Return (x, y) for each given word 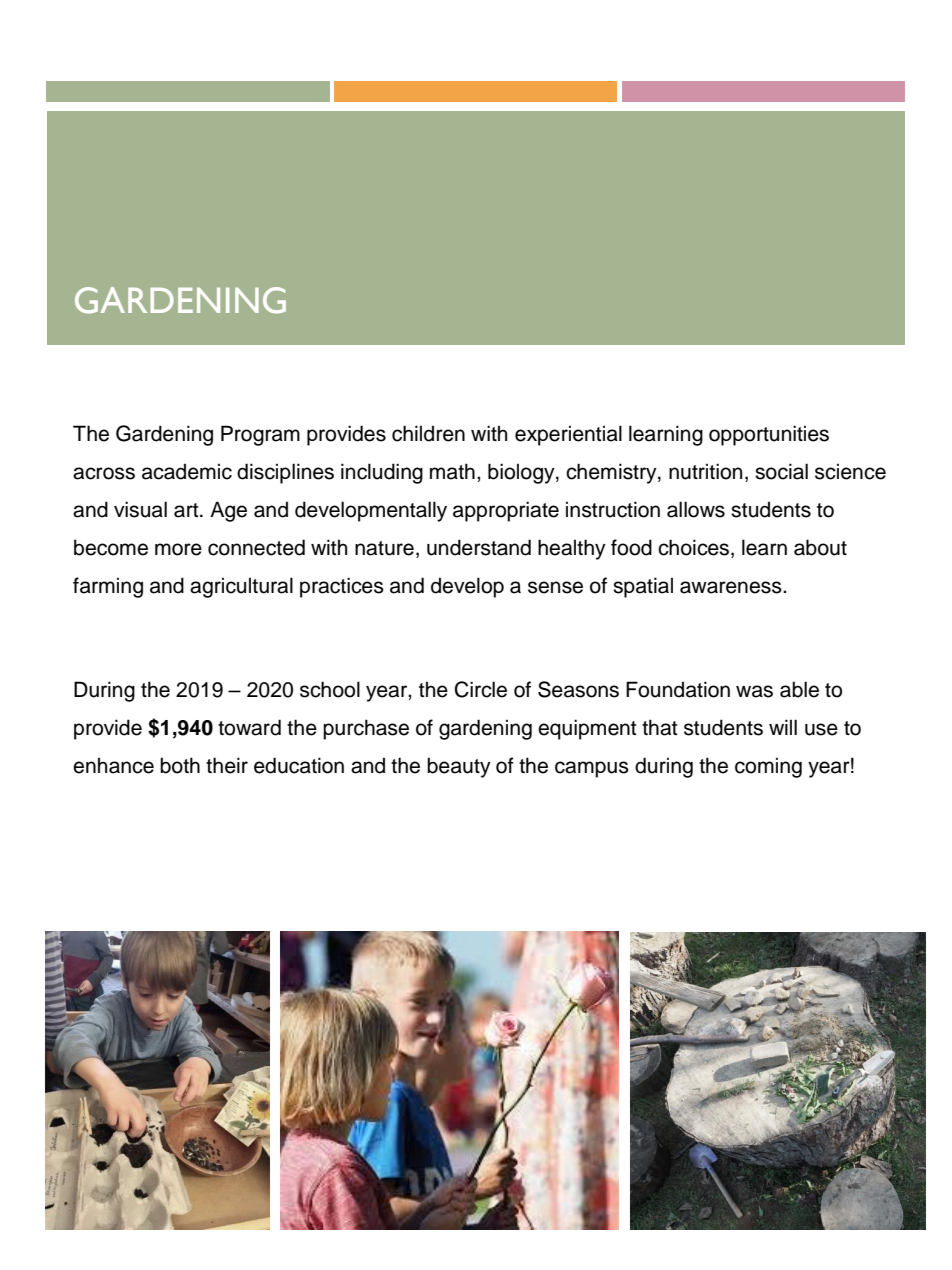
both (180, 765)
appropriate (506, 511)
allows (696, 509)
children (428, 433)
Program (260, 435)
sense (555, 587)
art (187, 510)
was (754, 691)
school (330, 689)
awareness (732, 587)
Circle (481, 689)
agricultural (241, 587)
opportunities (769, 435)
